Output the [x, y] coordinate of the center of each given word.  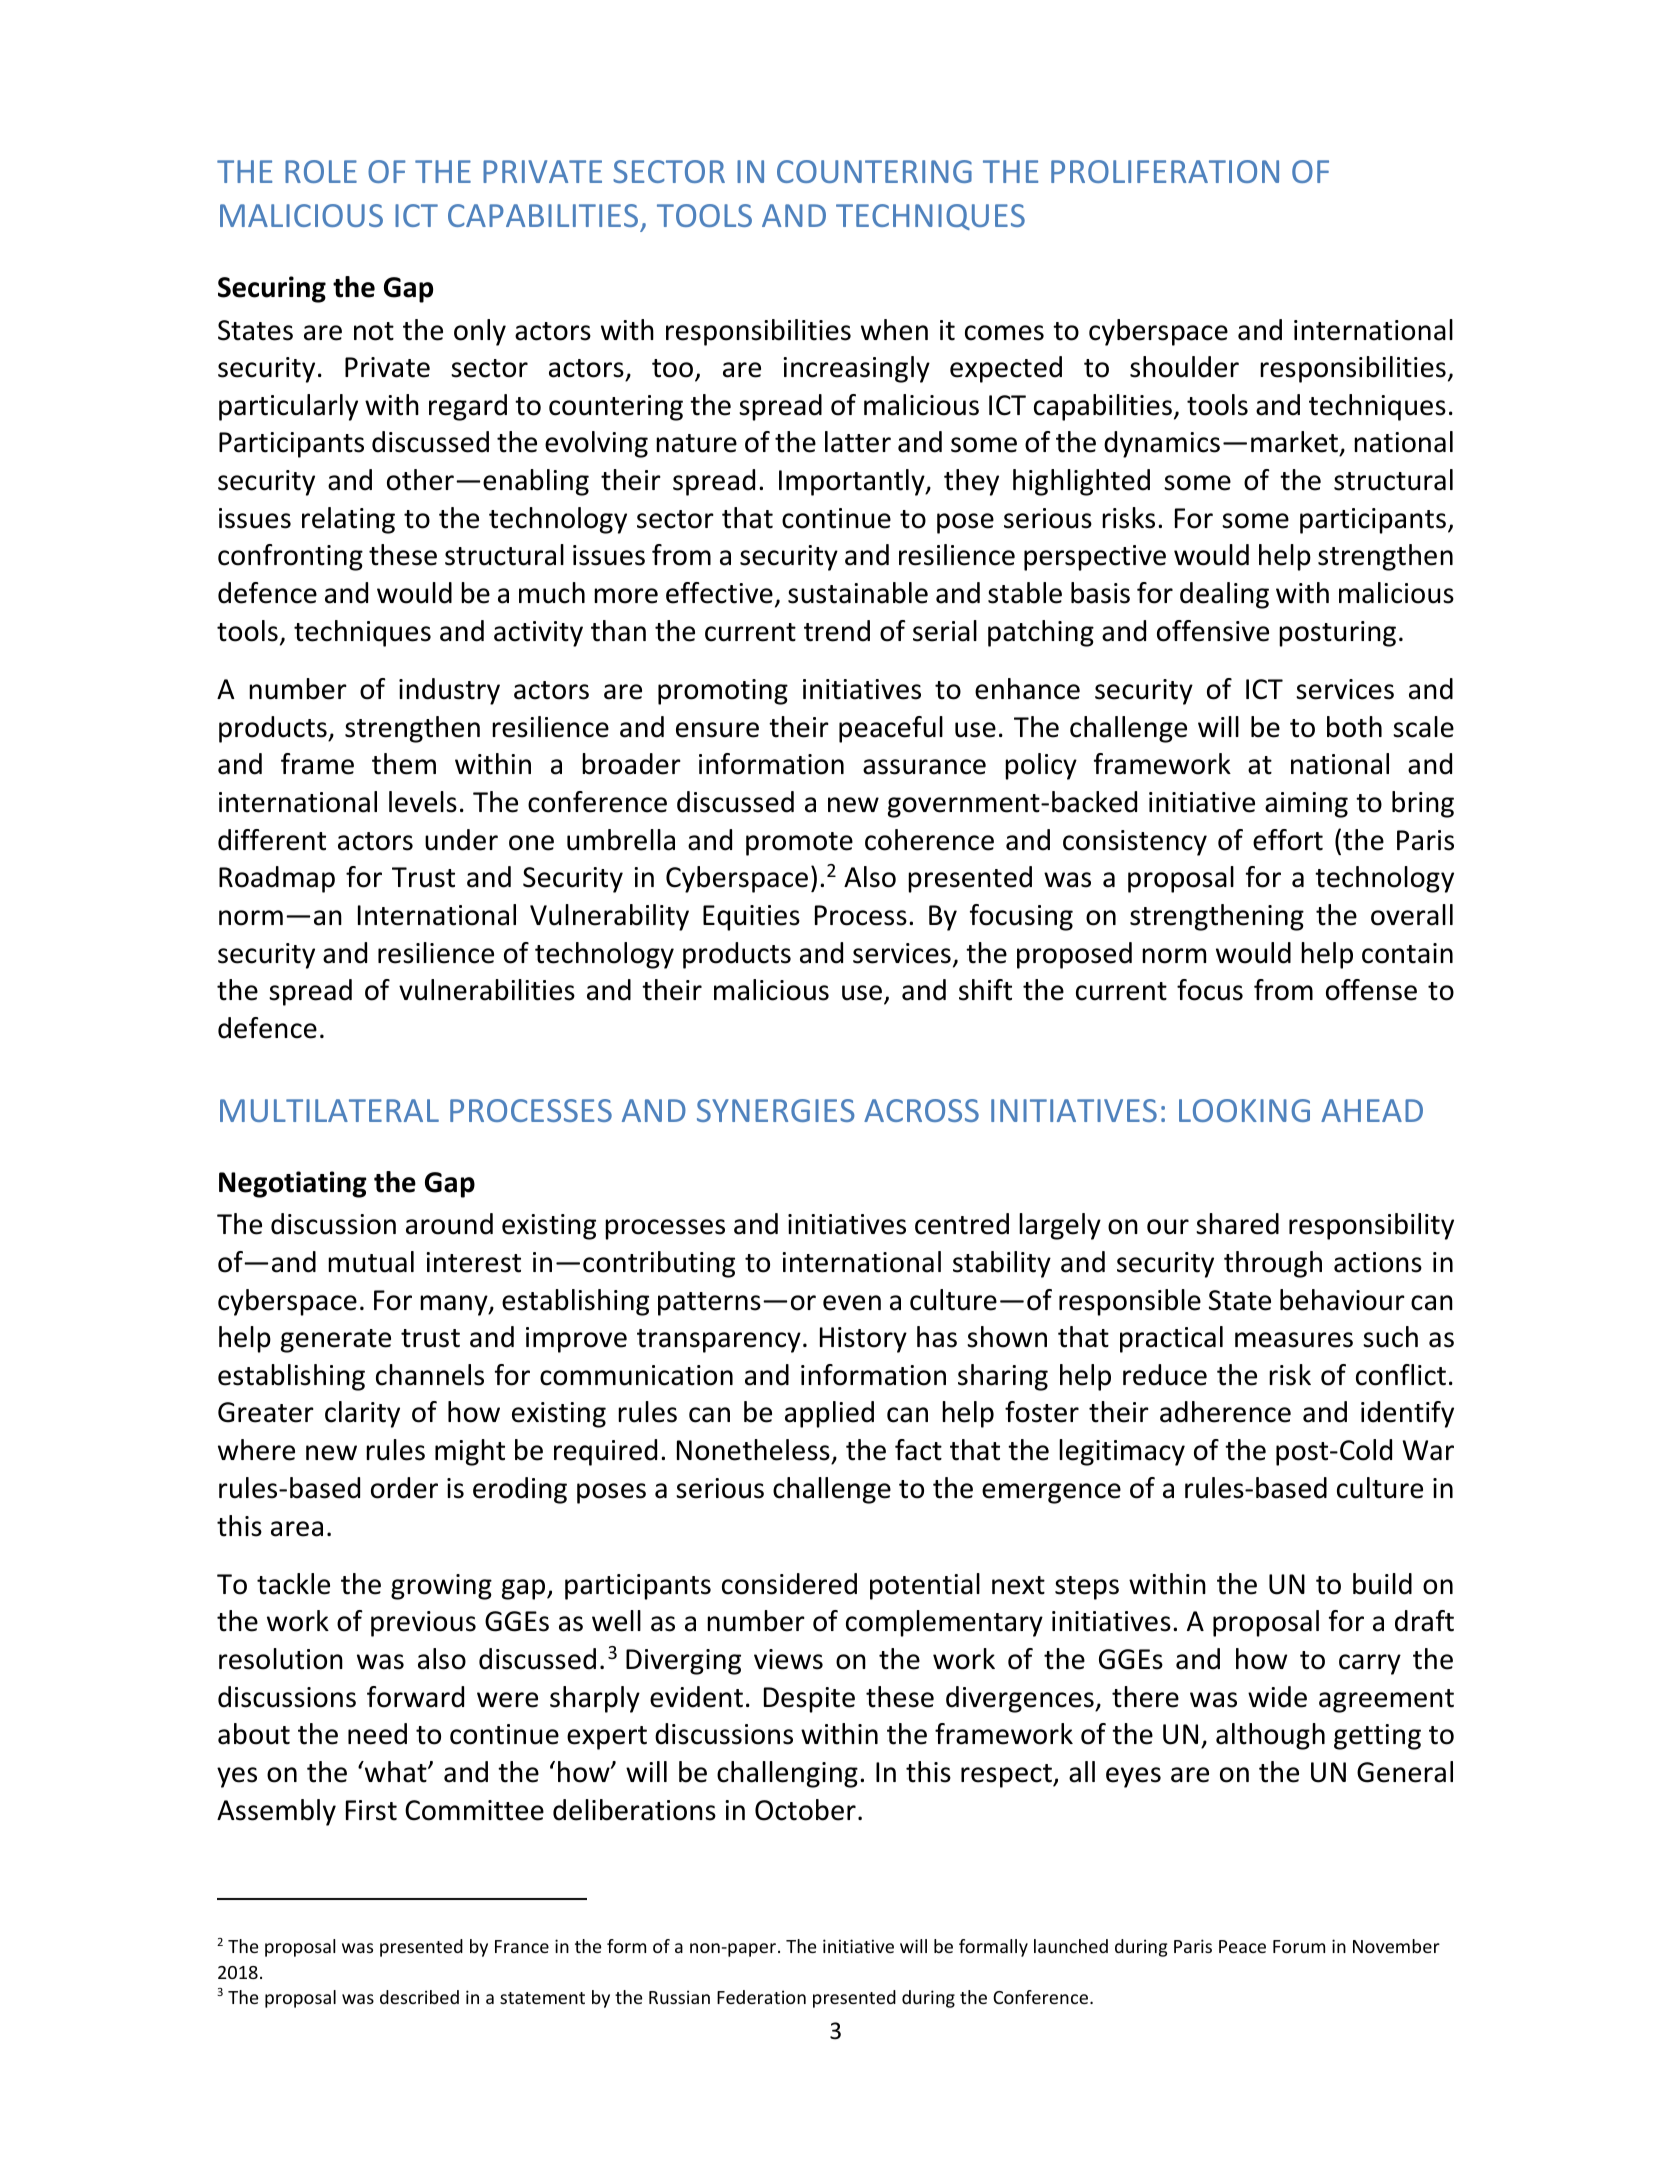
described [419, 1997]
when [894, 330]
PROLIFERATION [1165, 171]
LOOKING [1244, 1110]
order [404, 1488]
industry [449, 691]
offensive [1213, 631]
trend [837, 631]
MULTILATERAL [329, 1110]
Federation [761, 1997]
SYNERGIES [776, 1110]
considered [789, 1584]
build [1382, 1584]
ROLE [321, 171]
